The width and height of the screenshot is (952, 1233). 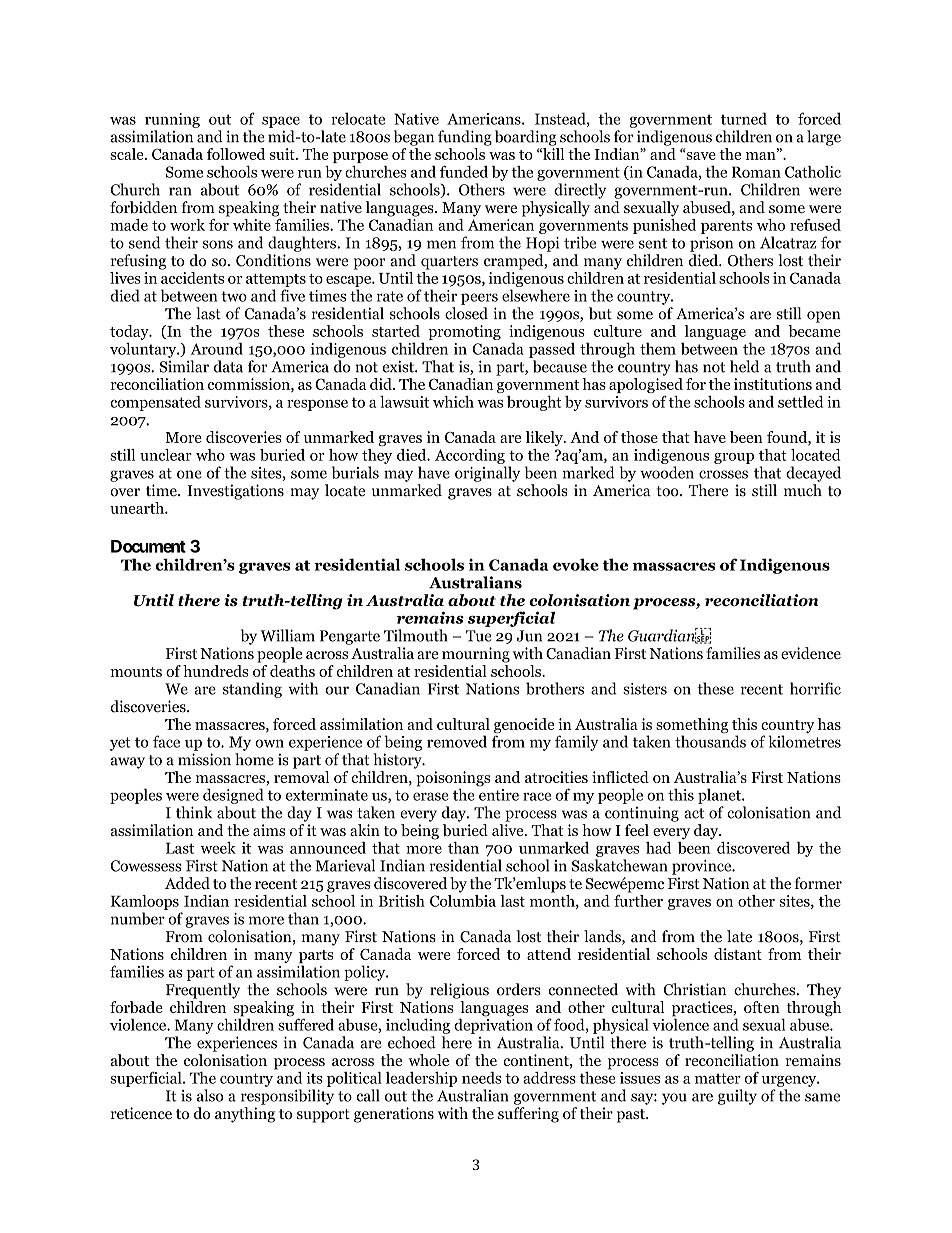 I want to click on Roman, so click(x=756, y=172).
